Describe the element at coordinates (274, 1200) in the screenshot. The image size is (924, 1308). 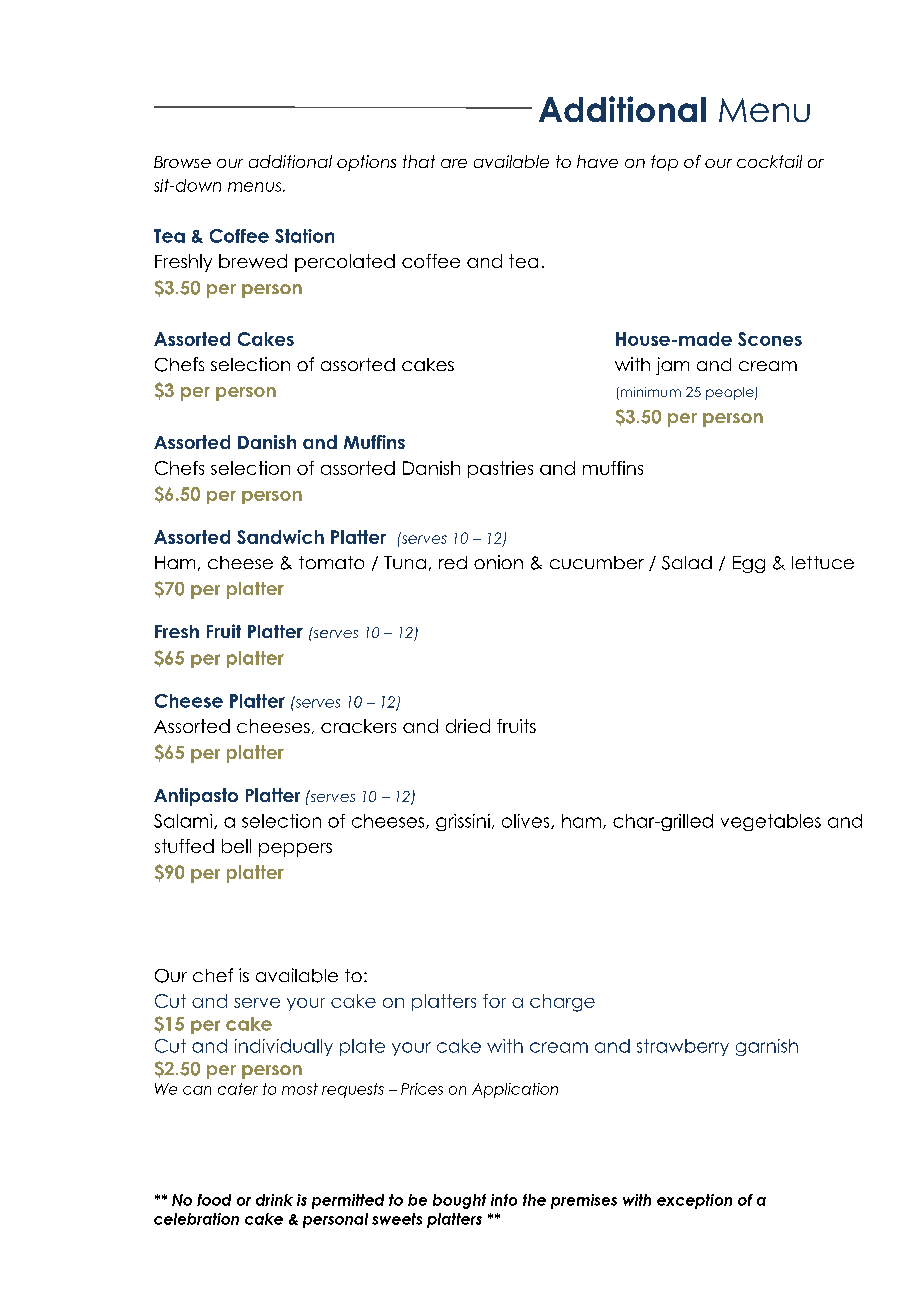
I see `drink` at that location.
